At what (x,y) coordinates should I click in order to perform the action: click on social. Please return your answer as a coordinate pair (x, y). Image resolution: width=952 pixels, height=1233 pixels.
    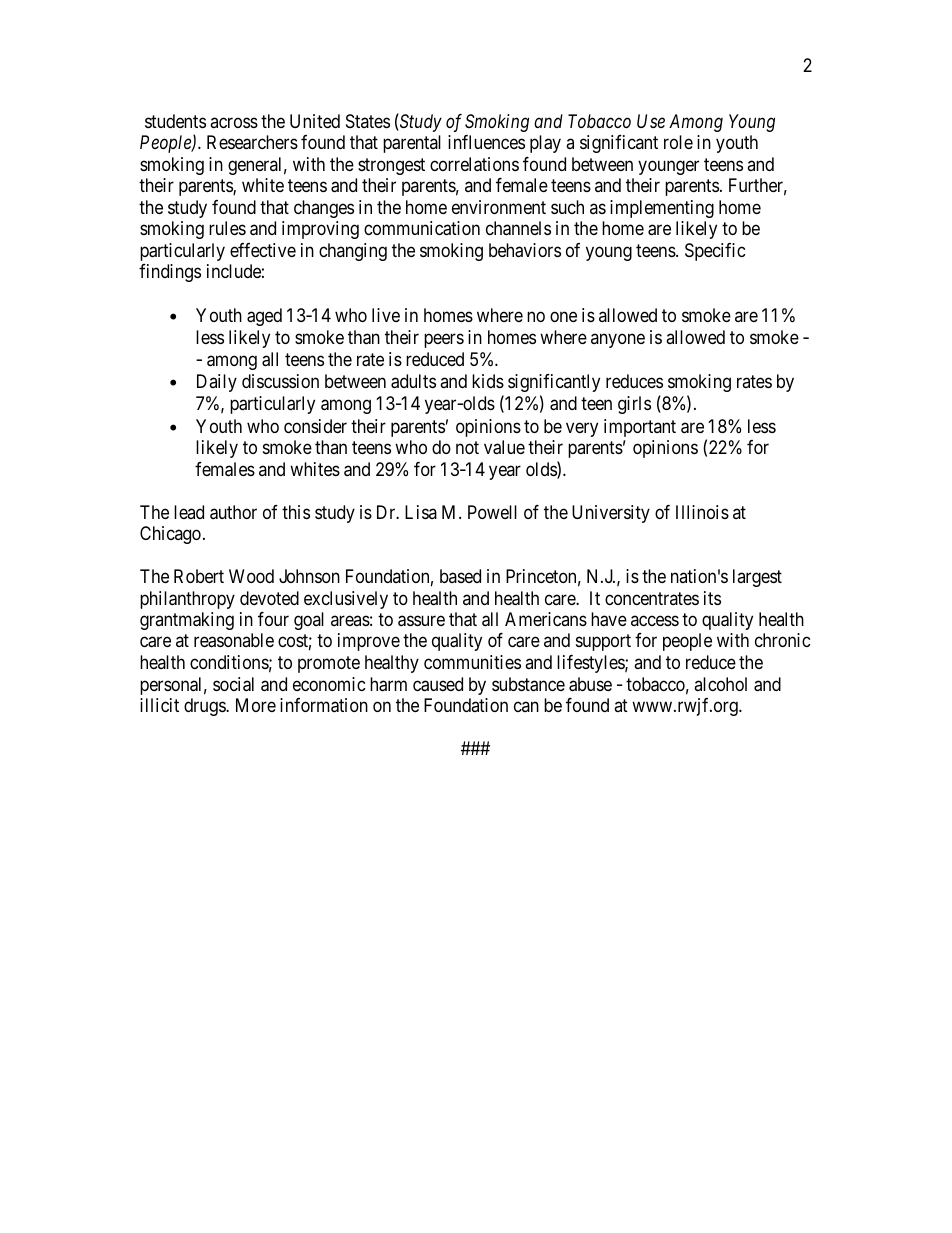
    Looking at the image, I should click on (233, 684).
